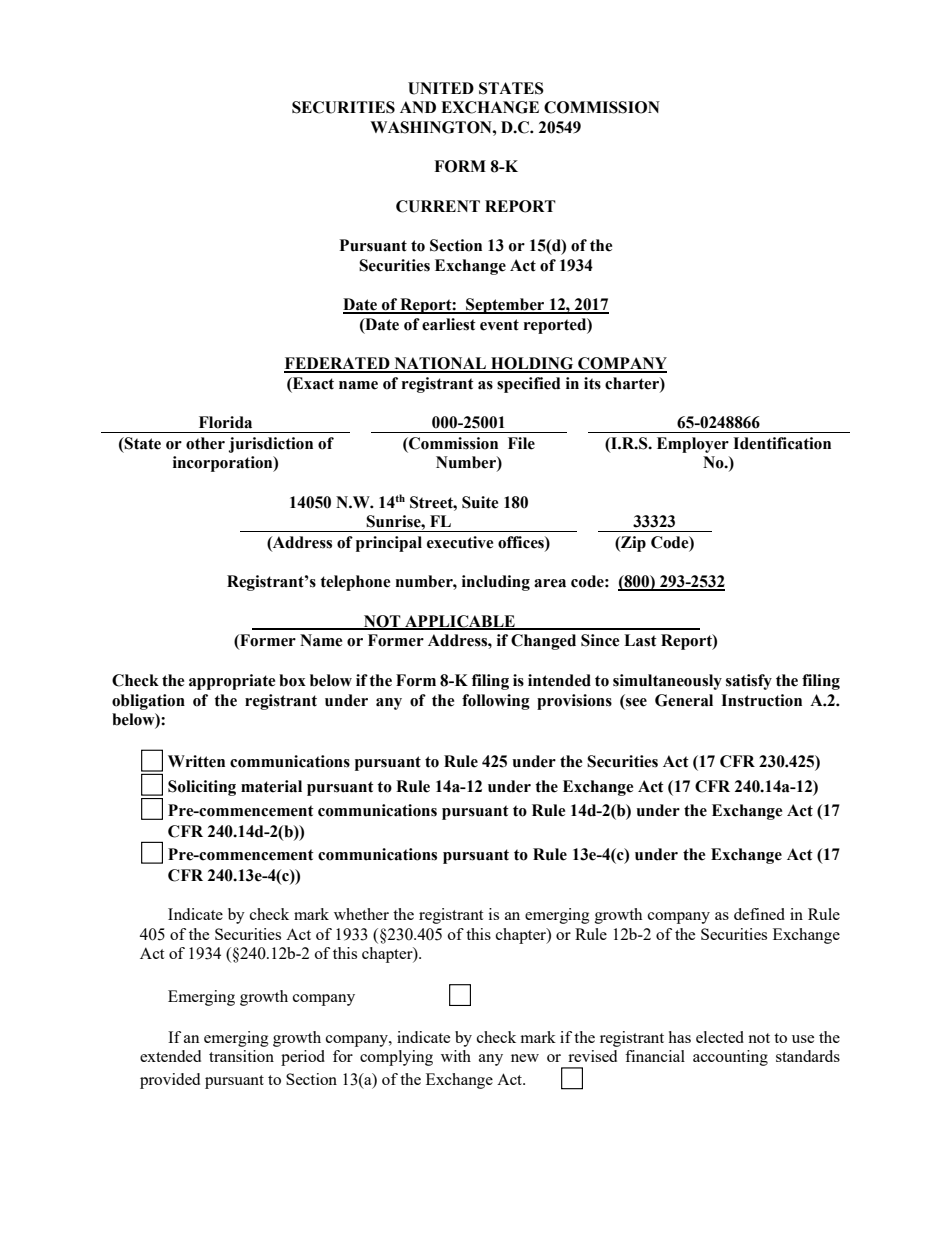 This screenshot has width=952, height=1233. Describe the element at coordinates (505, 306) in the screenshot. I see `September` at that location.
